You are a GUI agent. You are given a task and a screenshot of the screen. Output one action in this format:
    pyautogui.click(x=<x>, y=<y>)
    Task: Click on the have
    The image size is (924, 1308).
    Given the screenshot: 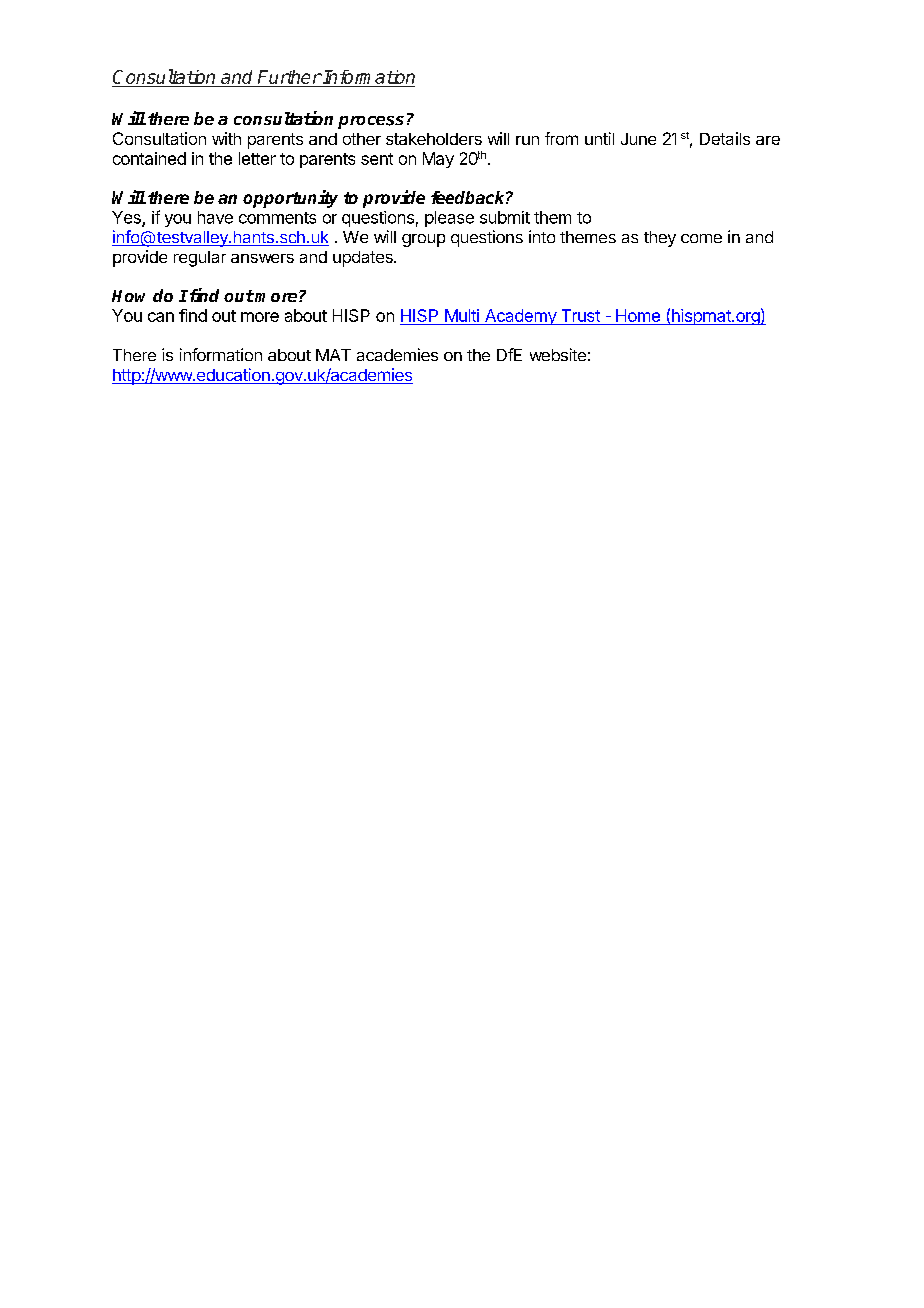 What is the action you would take?
    pyautogui.click(x=215, y=217)
